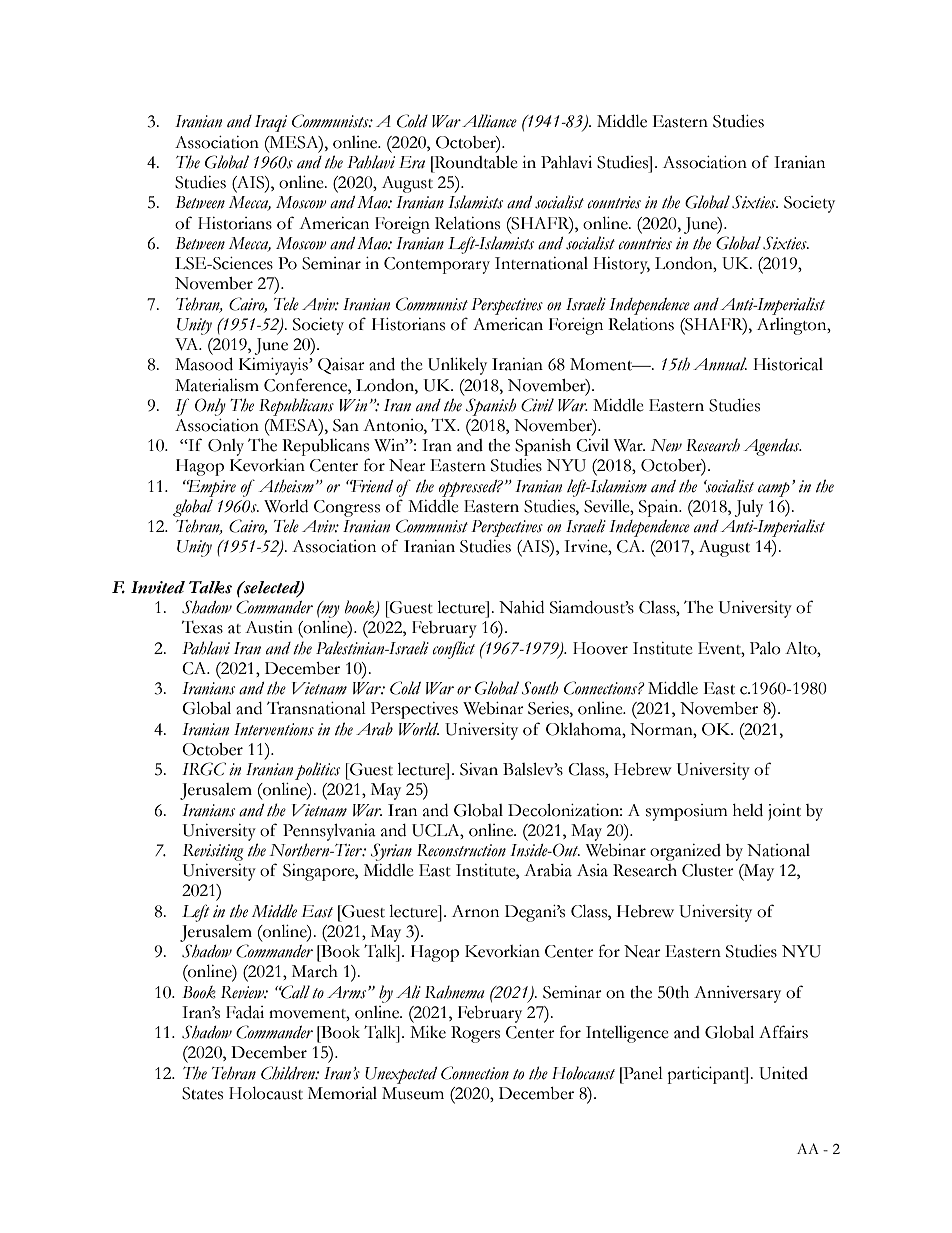  I want to click on History, so click(621, 265).
